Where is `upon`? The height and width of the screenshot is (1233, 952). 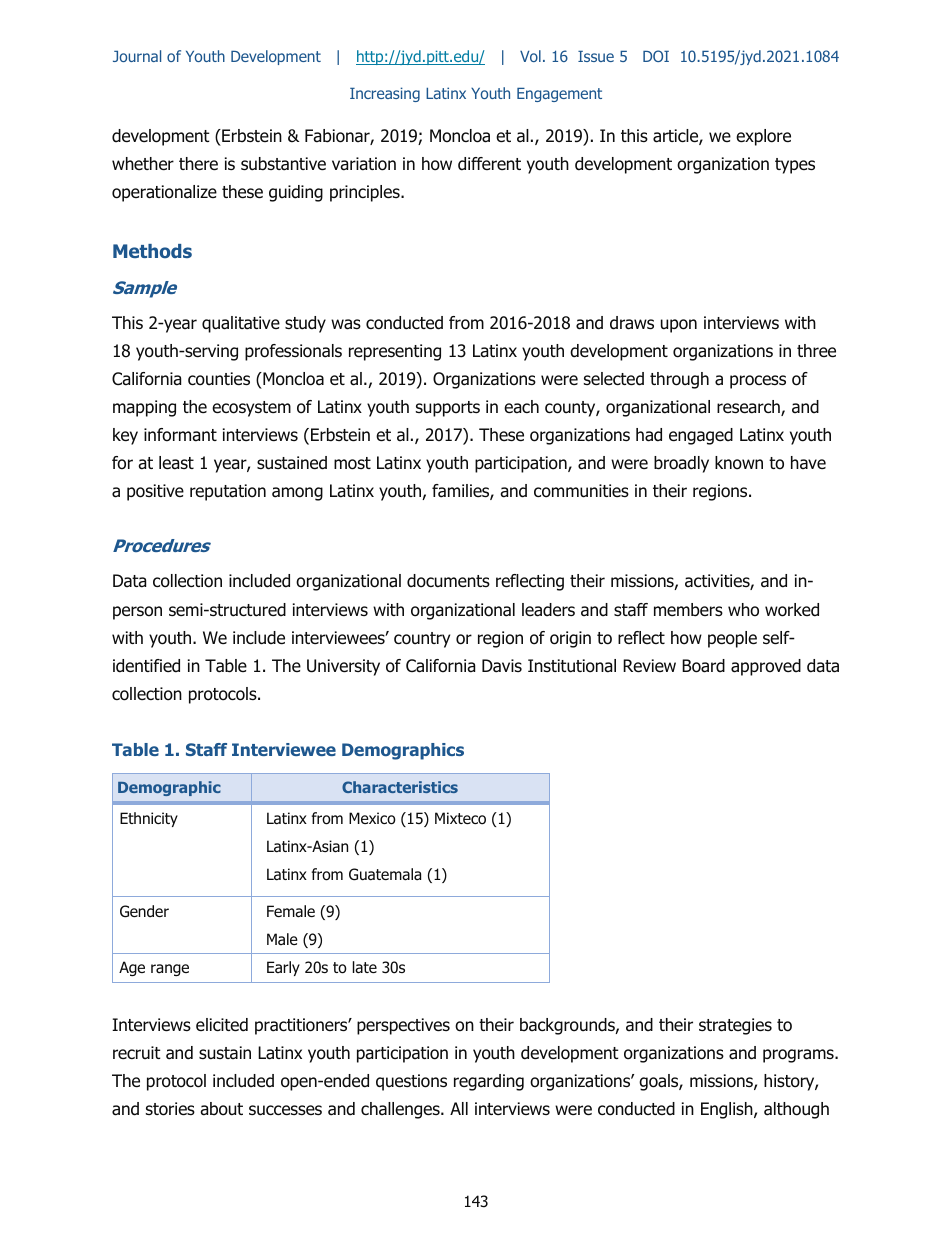
upon is located at coordinates (679, 326).
